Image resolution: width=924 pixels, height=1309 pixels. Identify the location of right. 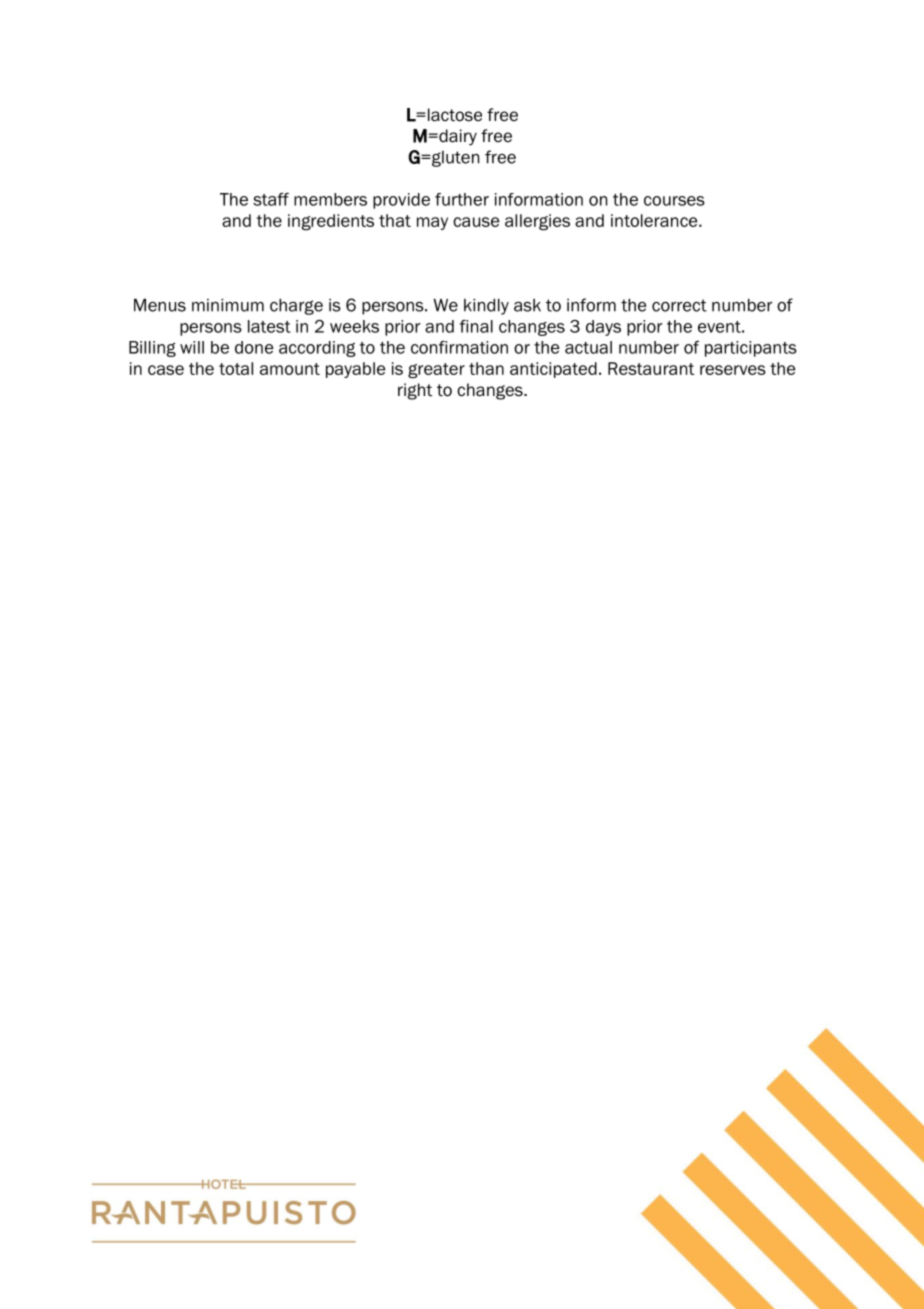
(415, 391).
